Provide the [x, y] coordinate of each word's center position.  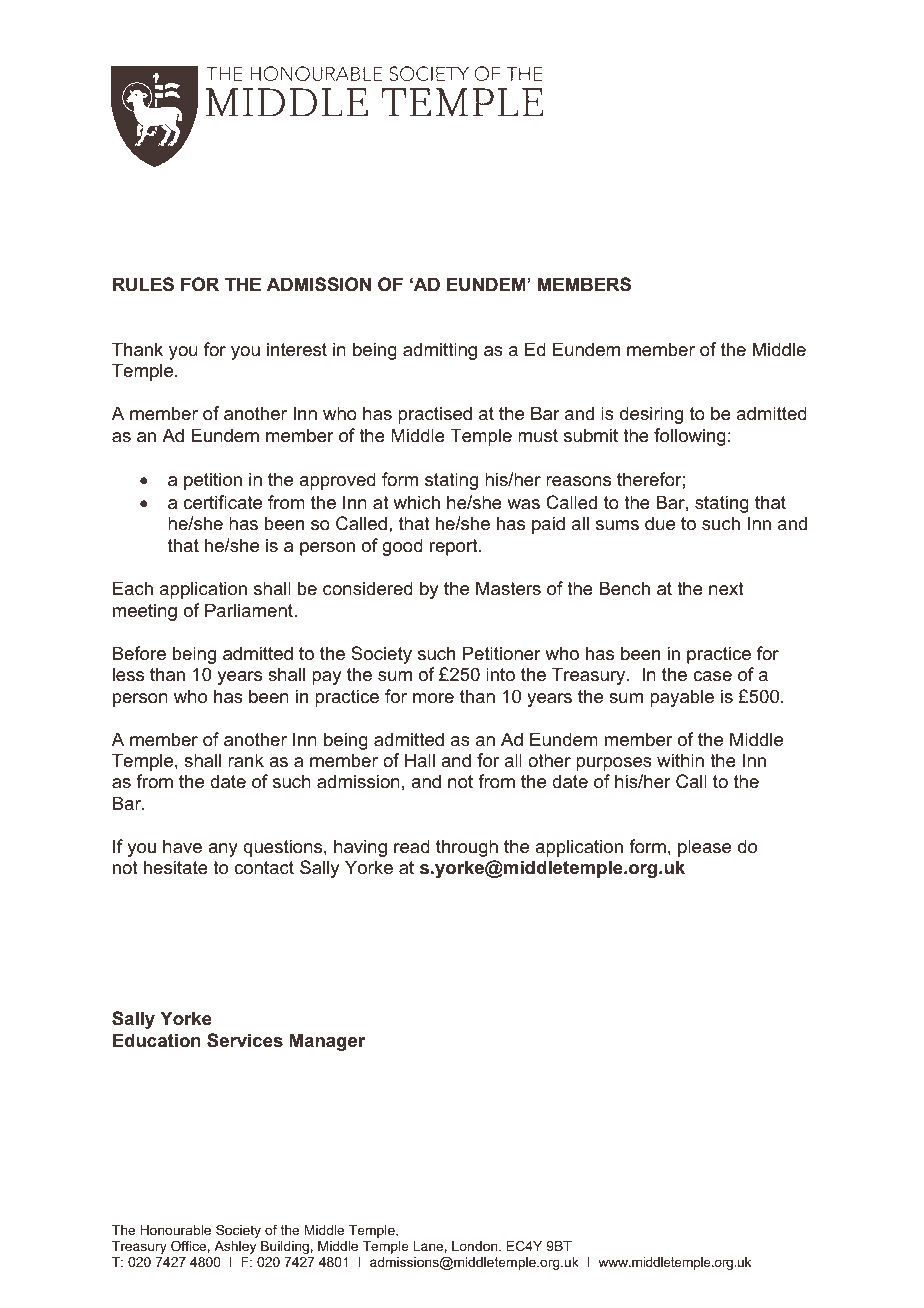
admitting [440, 351]
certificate [222, 502]
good [402, 547]
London [476, 1246]
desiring [651, 415]
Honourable [175, 1230]
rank [246, 760]
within [680, 760]
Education [157, 1040]
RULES [143, 284]
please [704, 848]
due [660, 523]
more [433, 698]
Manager [327, 1042]
